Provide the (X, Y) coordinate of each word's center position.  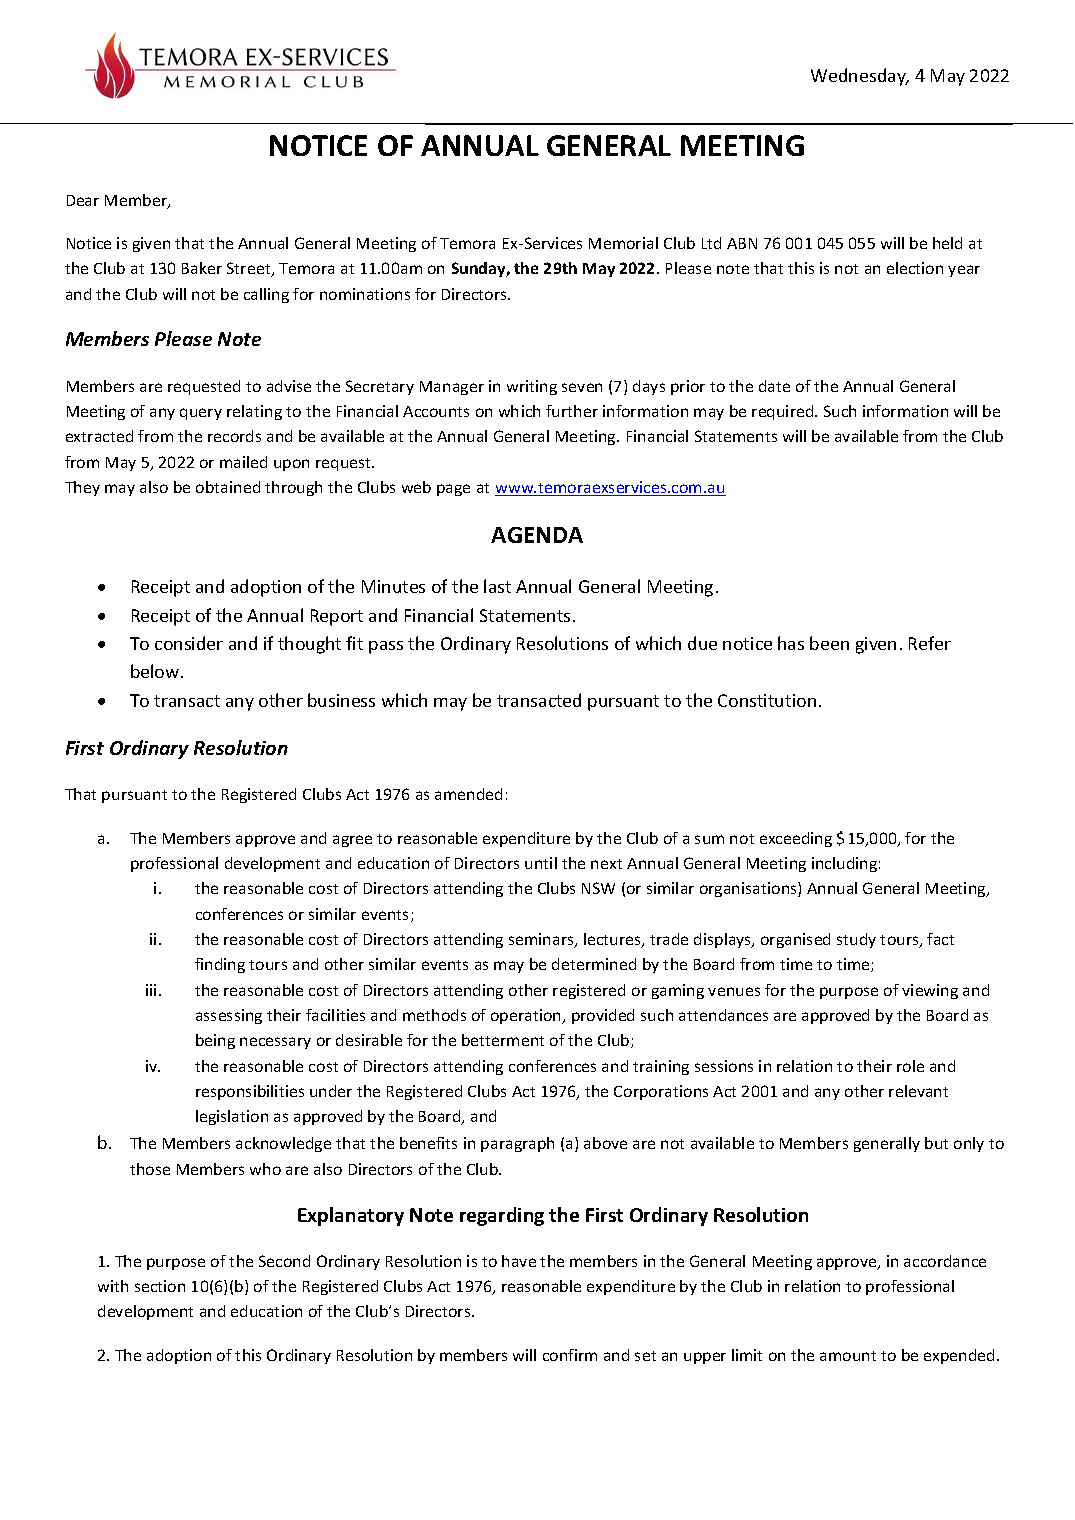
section (160, 1286)
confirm (570, 1355)
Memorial (623, 243)
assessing (229, 1016)
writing (532, 387)
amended (468, 794)
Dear (83, 200)
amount (848, 1356)
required (784, 412)
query (201, 414)
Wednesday (859, 77)
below (156, 671)
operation (527, 1016)
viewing (930, 991)
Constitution (767, 700)
